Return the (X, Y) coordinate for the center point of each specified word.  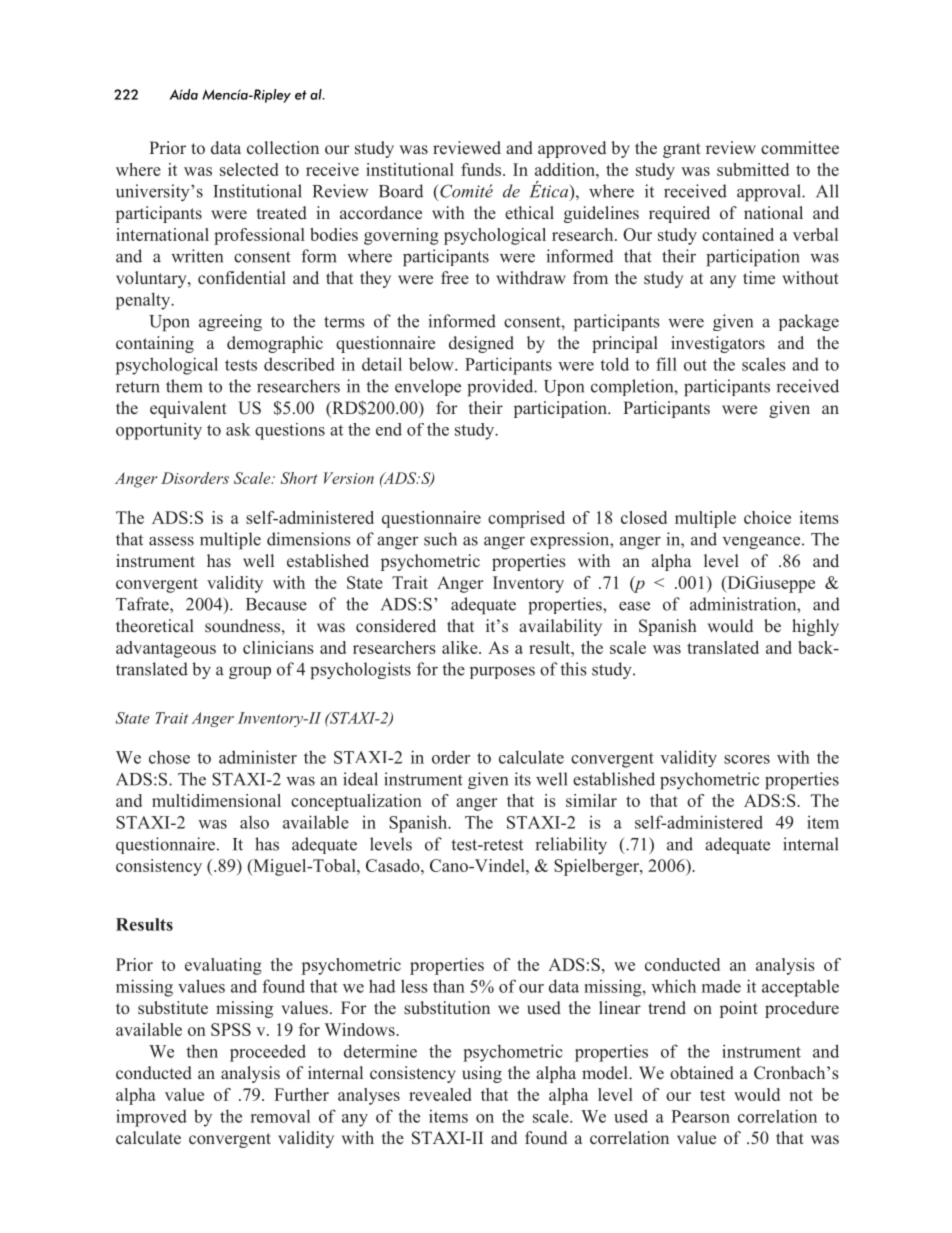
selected (249, 169)
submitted (753, 169)
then (202, 1051)
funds (481, 169)
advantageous (166, 649)
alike (461, 647)
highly (815, 627)
